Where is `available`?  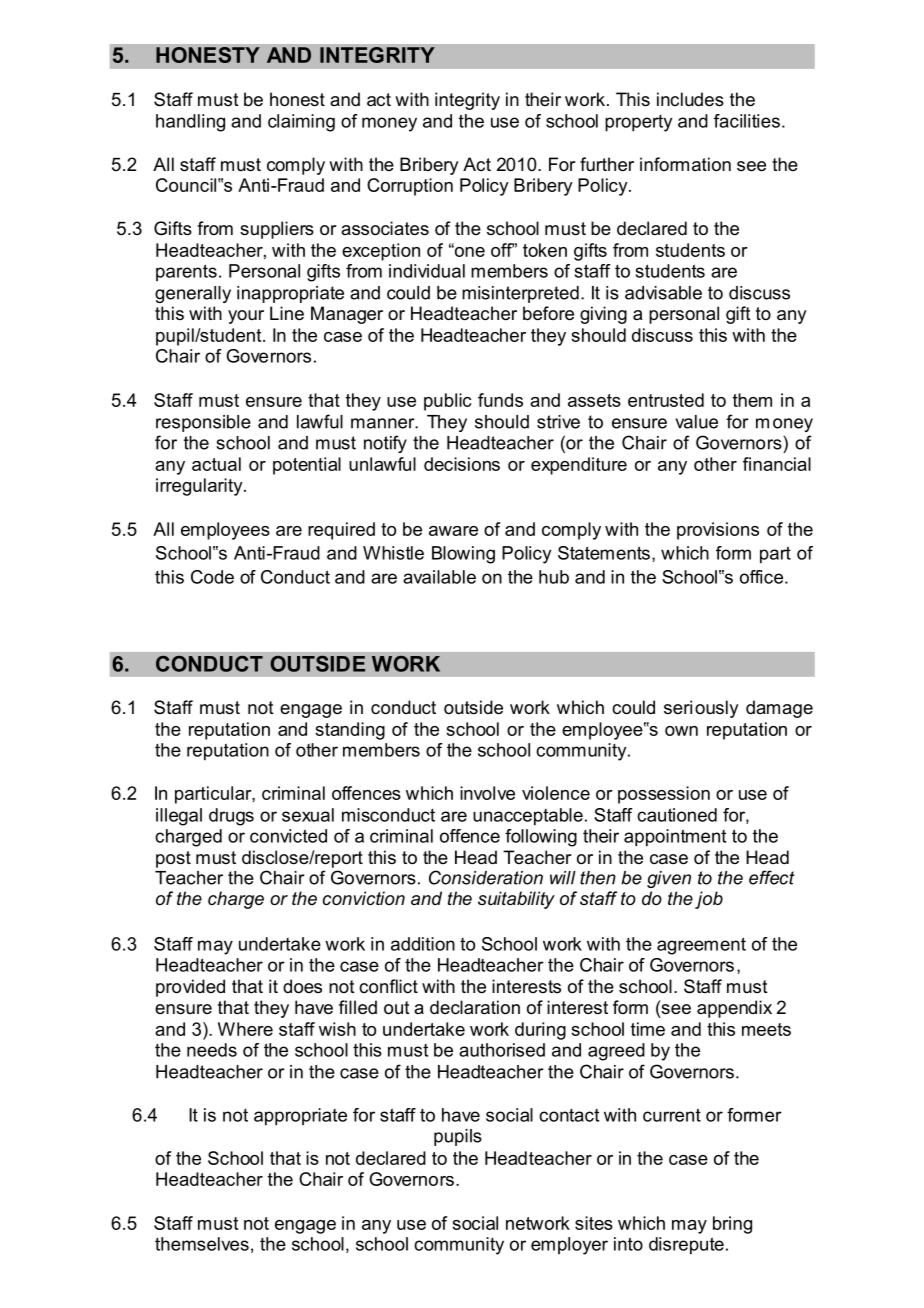
available is located at coordinates (439, 577).
